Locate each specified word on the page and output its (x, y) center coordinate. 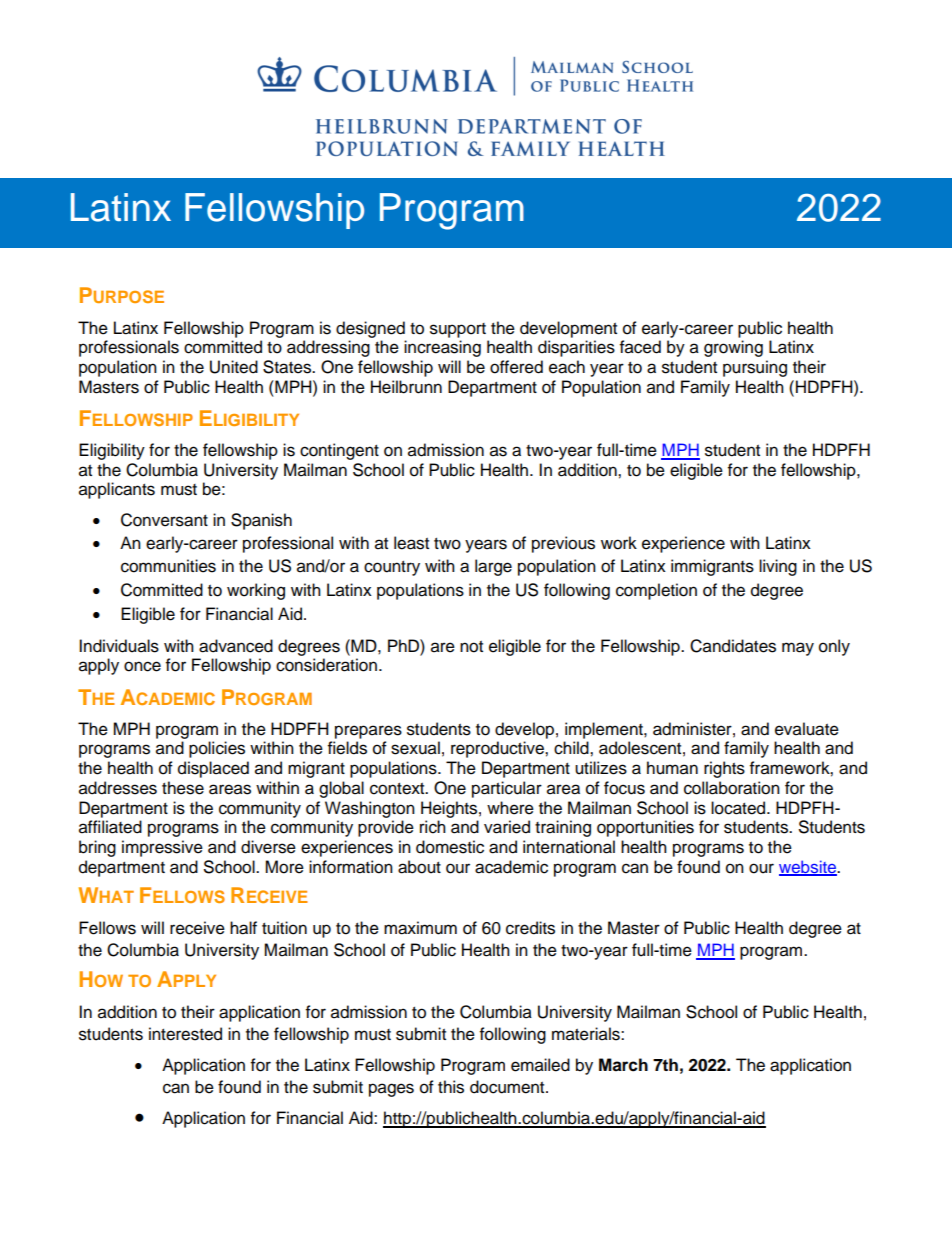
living (778, 567)
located (739, 808)
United (234, 367)
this (451, 1087)
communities (168, 566)
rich (433, 827)
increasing (442, 348)
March (623, 1065)
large (493, 567)
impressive (162, 848)
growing (733, 348)
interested (185, 1034)
